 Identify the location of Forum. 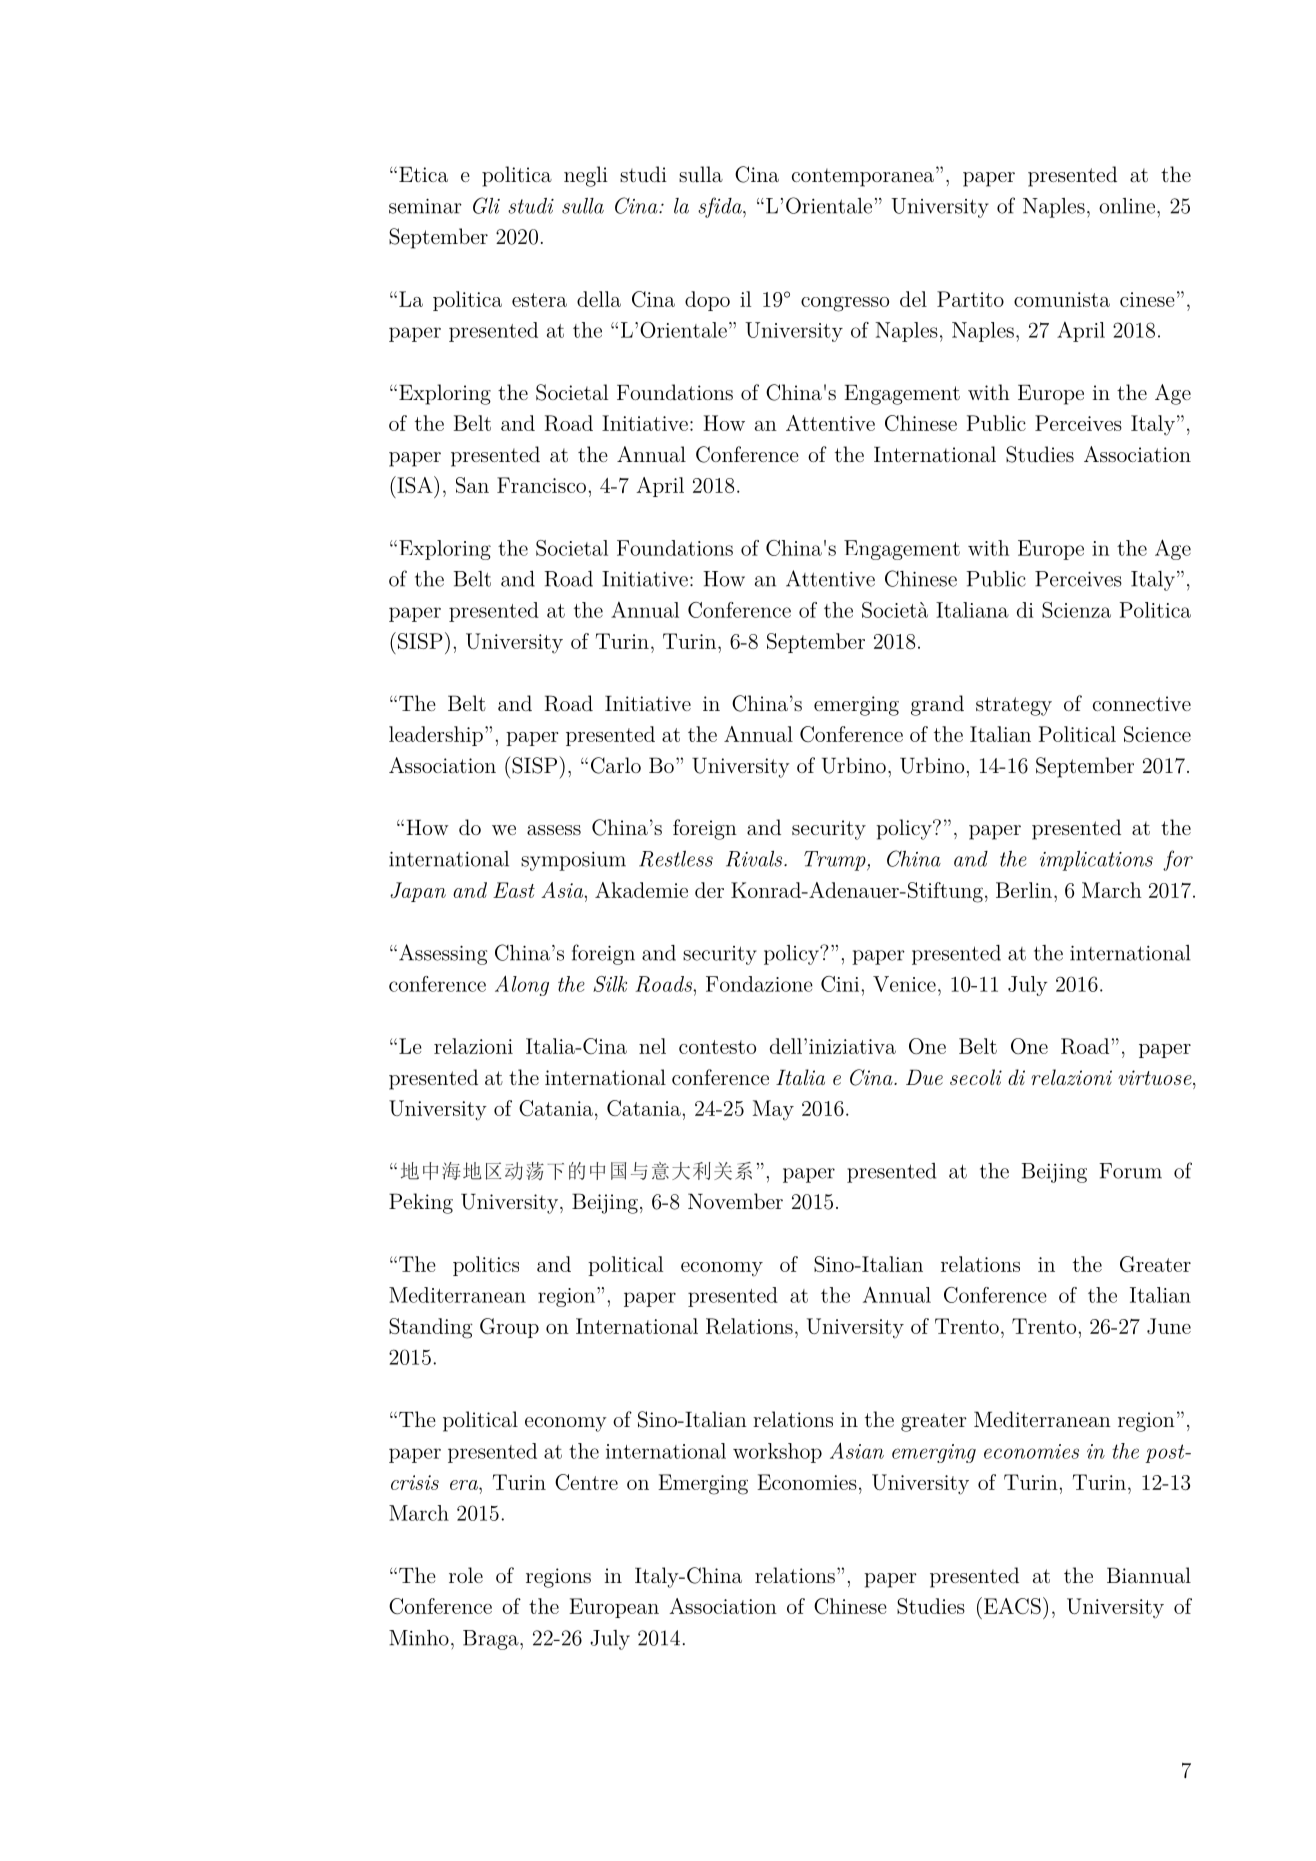
(1130, 1171).
